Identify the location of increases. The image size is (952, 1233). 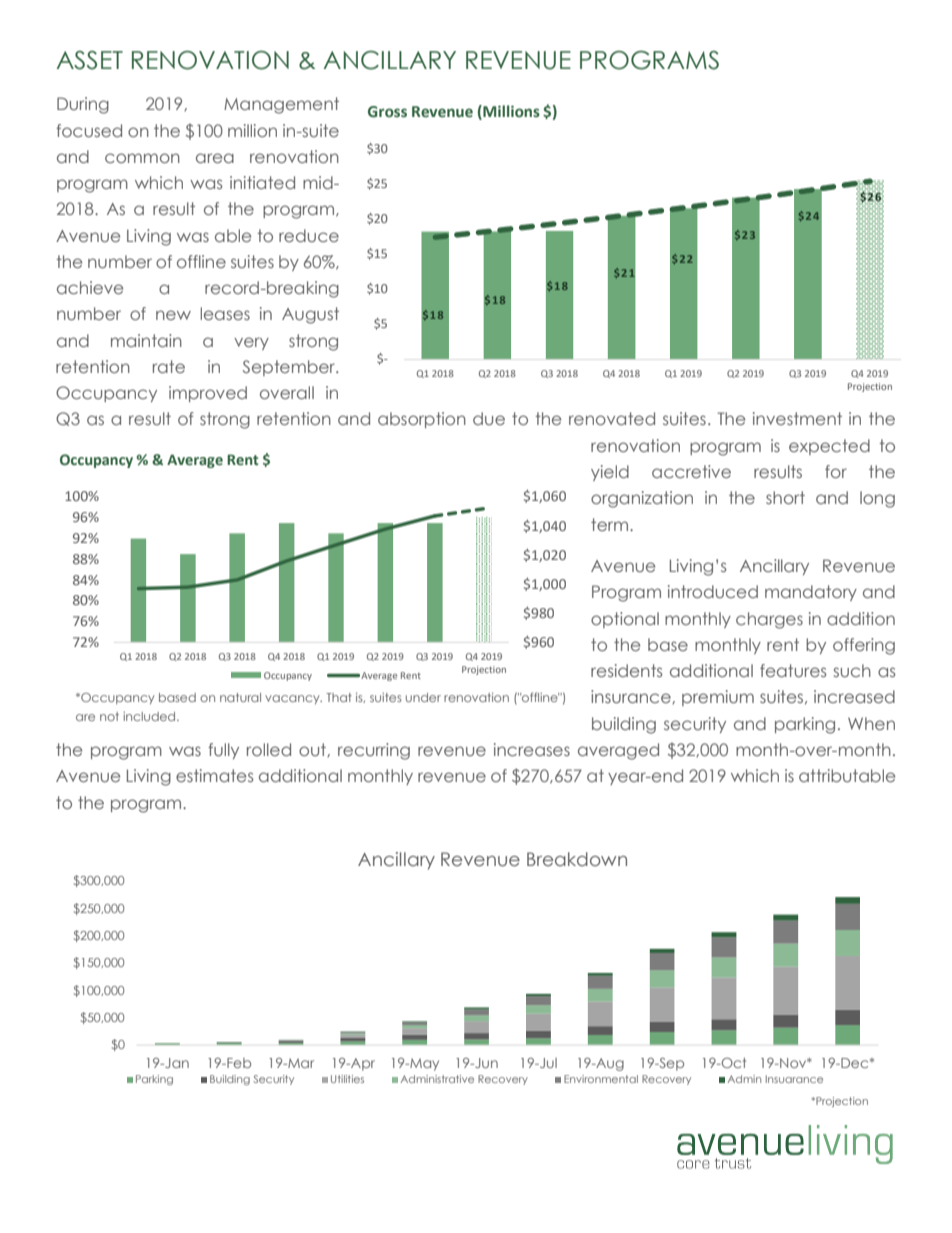
(532, 749).
